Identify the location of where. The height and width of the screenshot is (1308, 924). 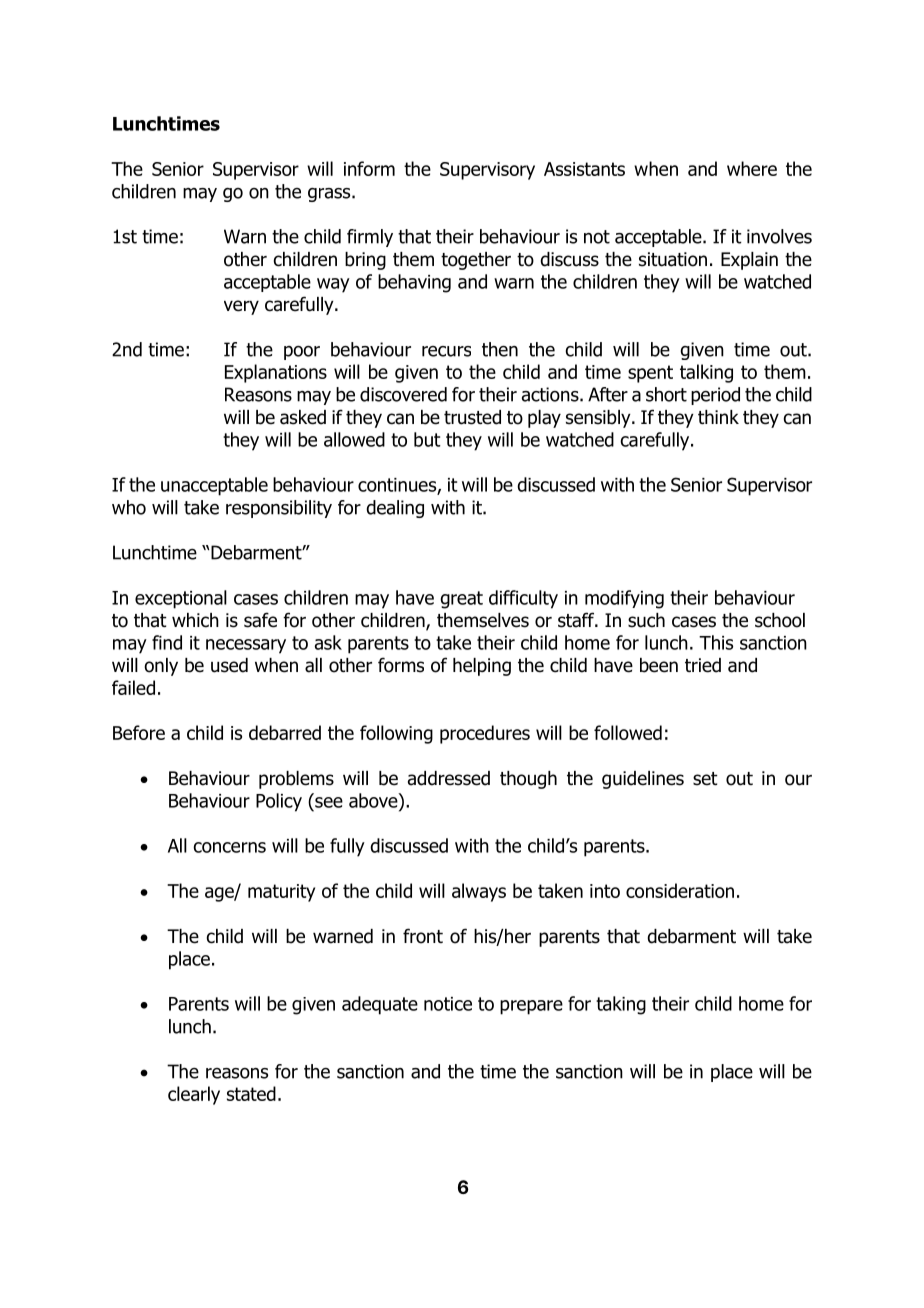
(752, 168).
